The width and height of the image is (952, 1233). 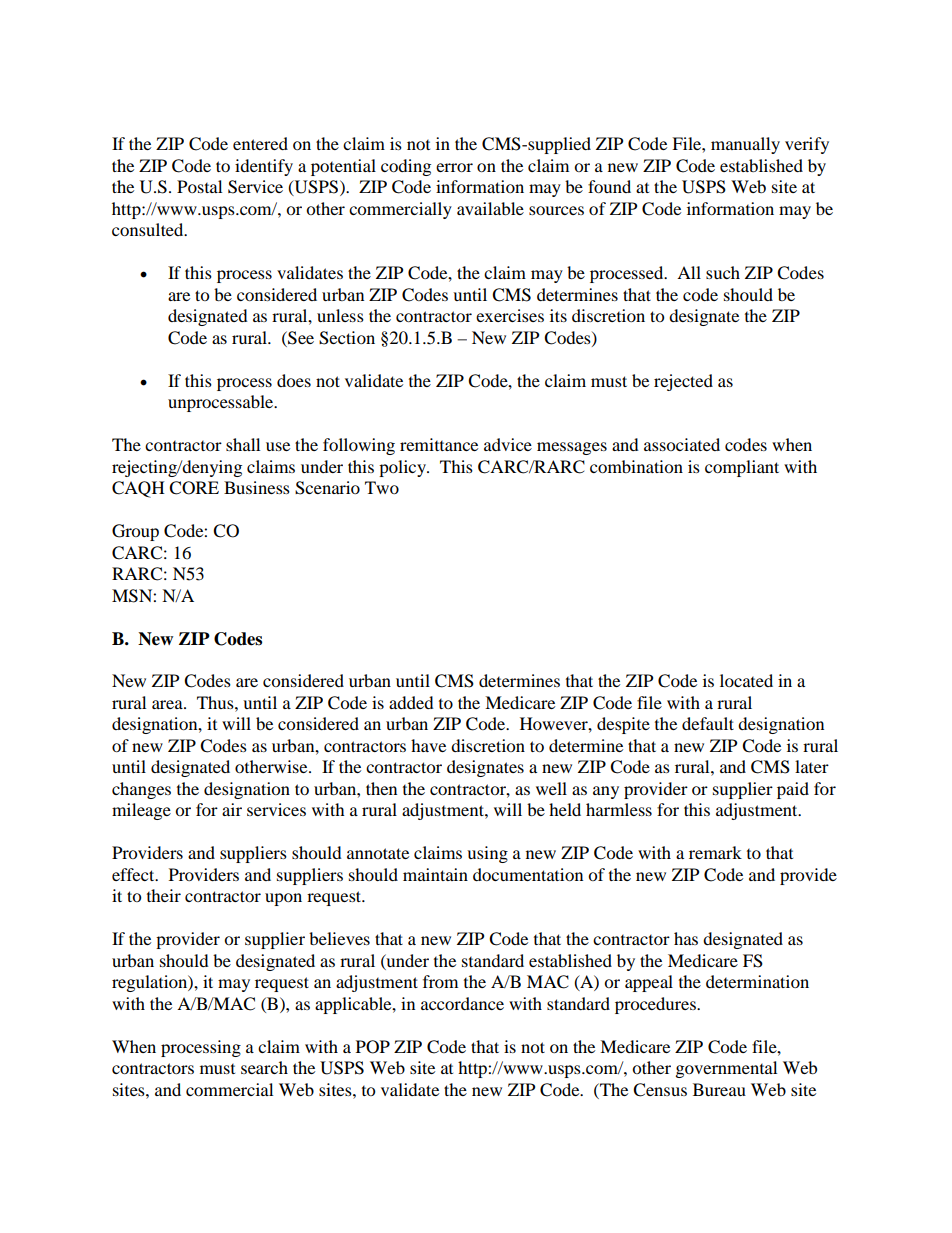 I want to click on shall, so click(x=243, y=444).
